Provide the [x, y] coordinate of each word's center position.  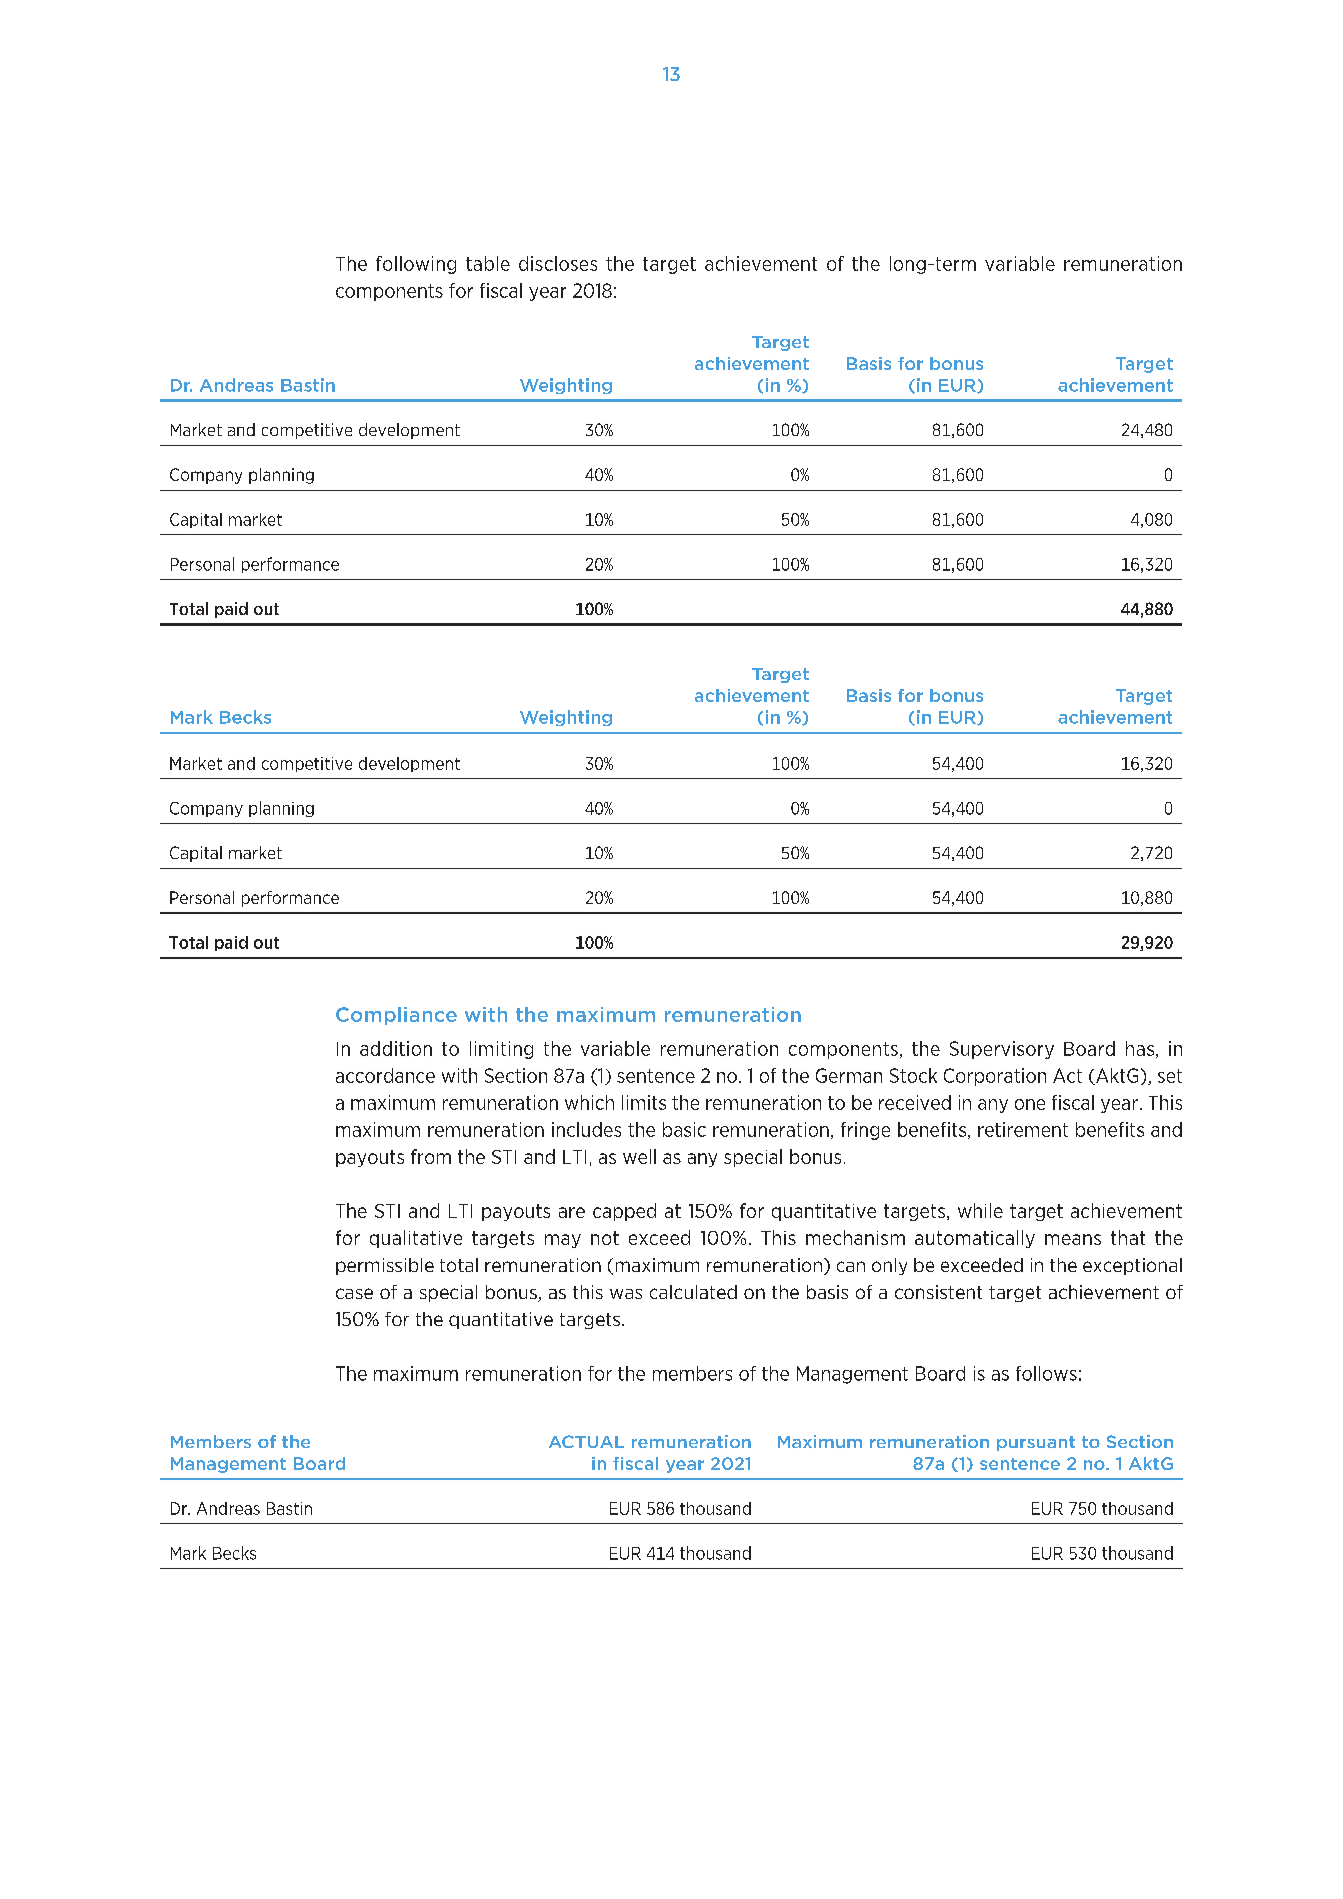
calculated [693, 1292]
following [416, 265]
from [431, 1156]
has [1140, 1048]
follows [1046, 1373]
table [488, 263]
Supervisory [1002, 1050]
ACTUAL [586, 1441]
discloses [558, 263]
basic [684, 1129]
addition [396, 1048]
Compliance [396, 1016]
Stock [913, 1075]
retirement [1023, 1129]
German [849, 1075]
